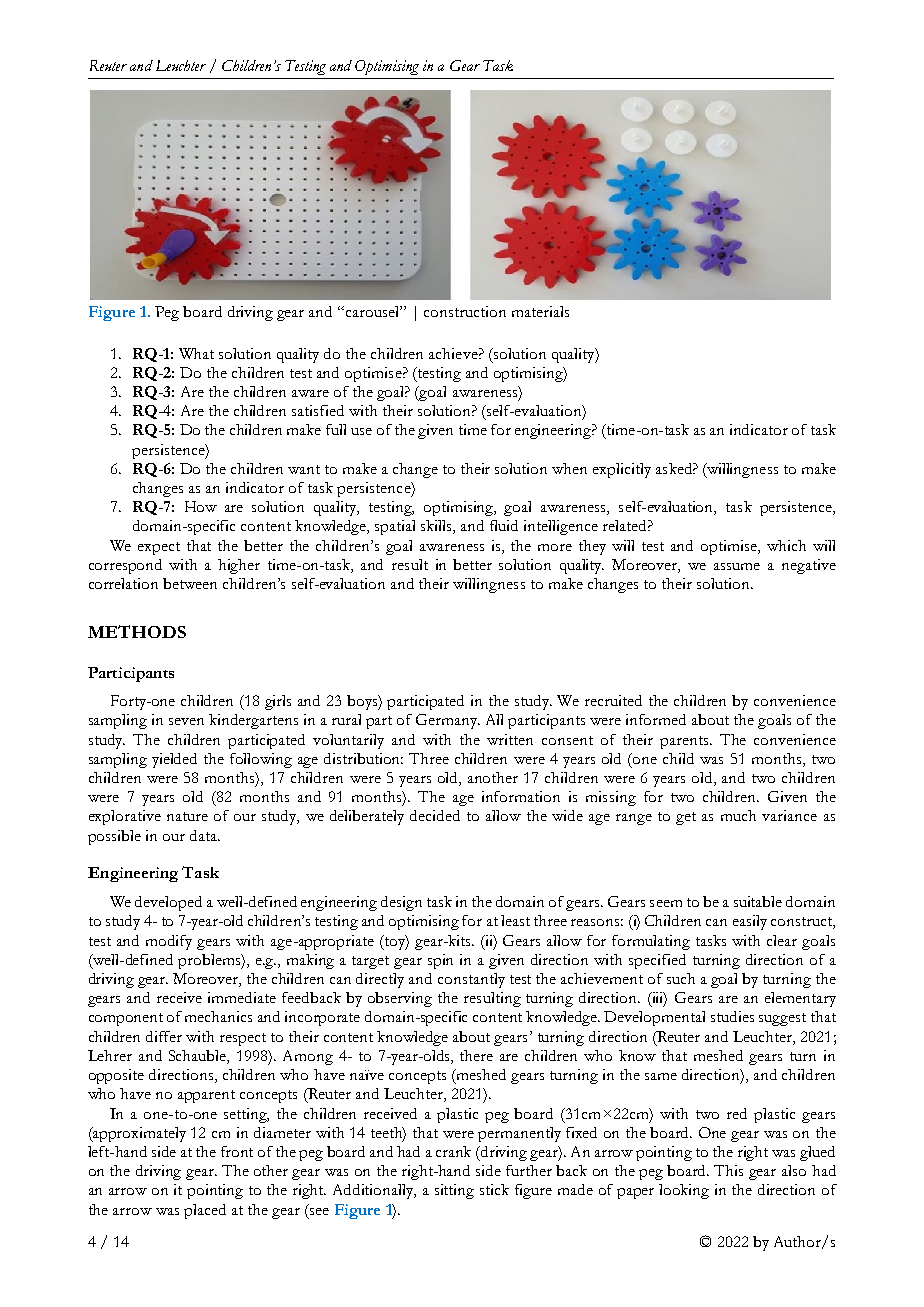 The image size is (924, 1307). Describe the element at coordinates (471, 980) in the screenshot. I see `constantly` at that location.
